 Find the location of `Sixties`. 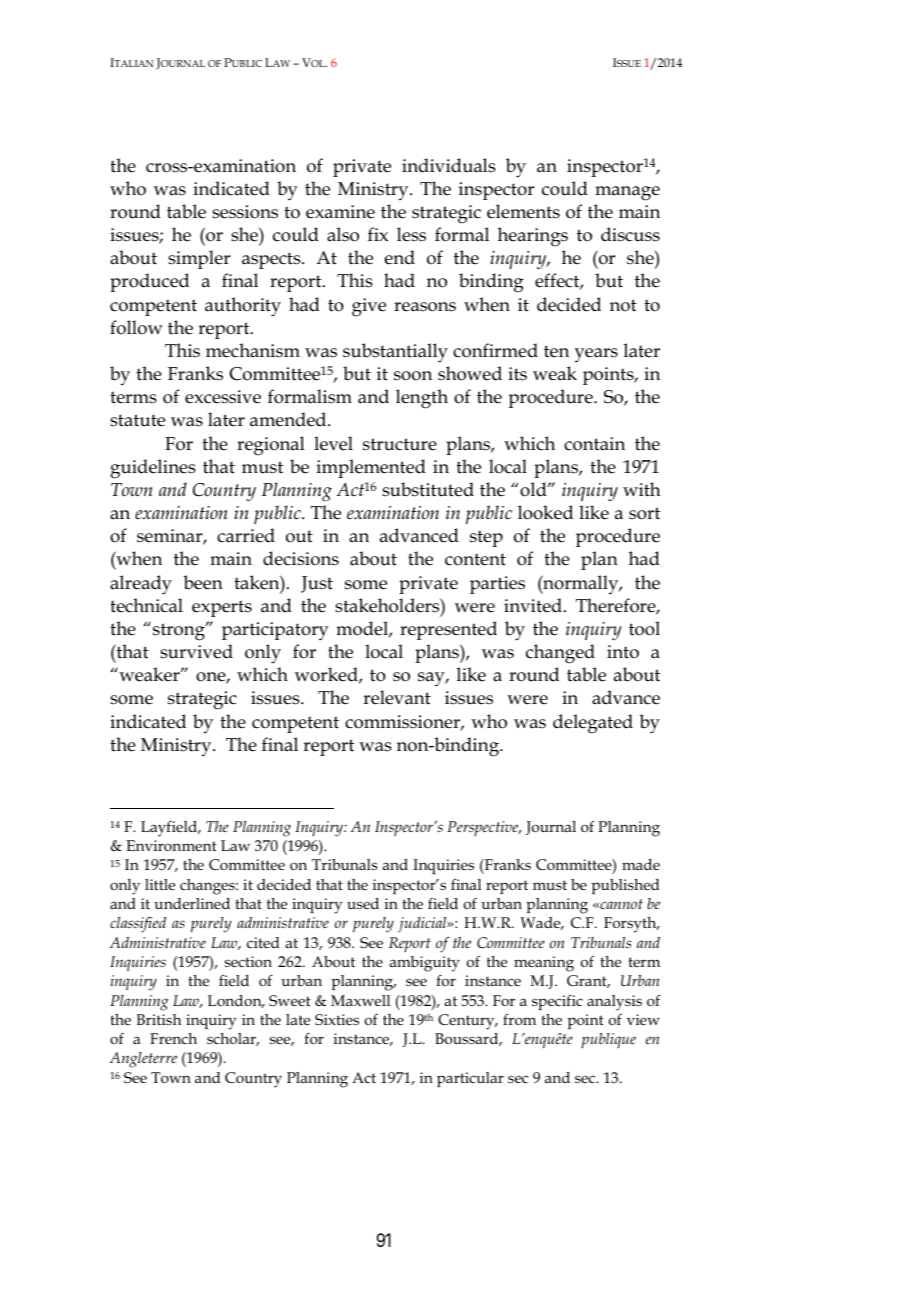

Sixties is located at coordinates (337, 1019).
